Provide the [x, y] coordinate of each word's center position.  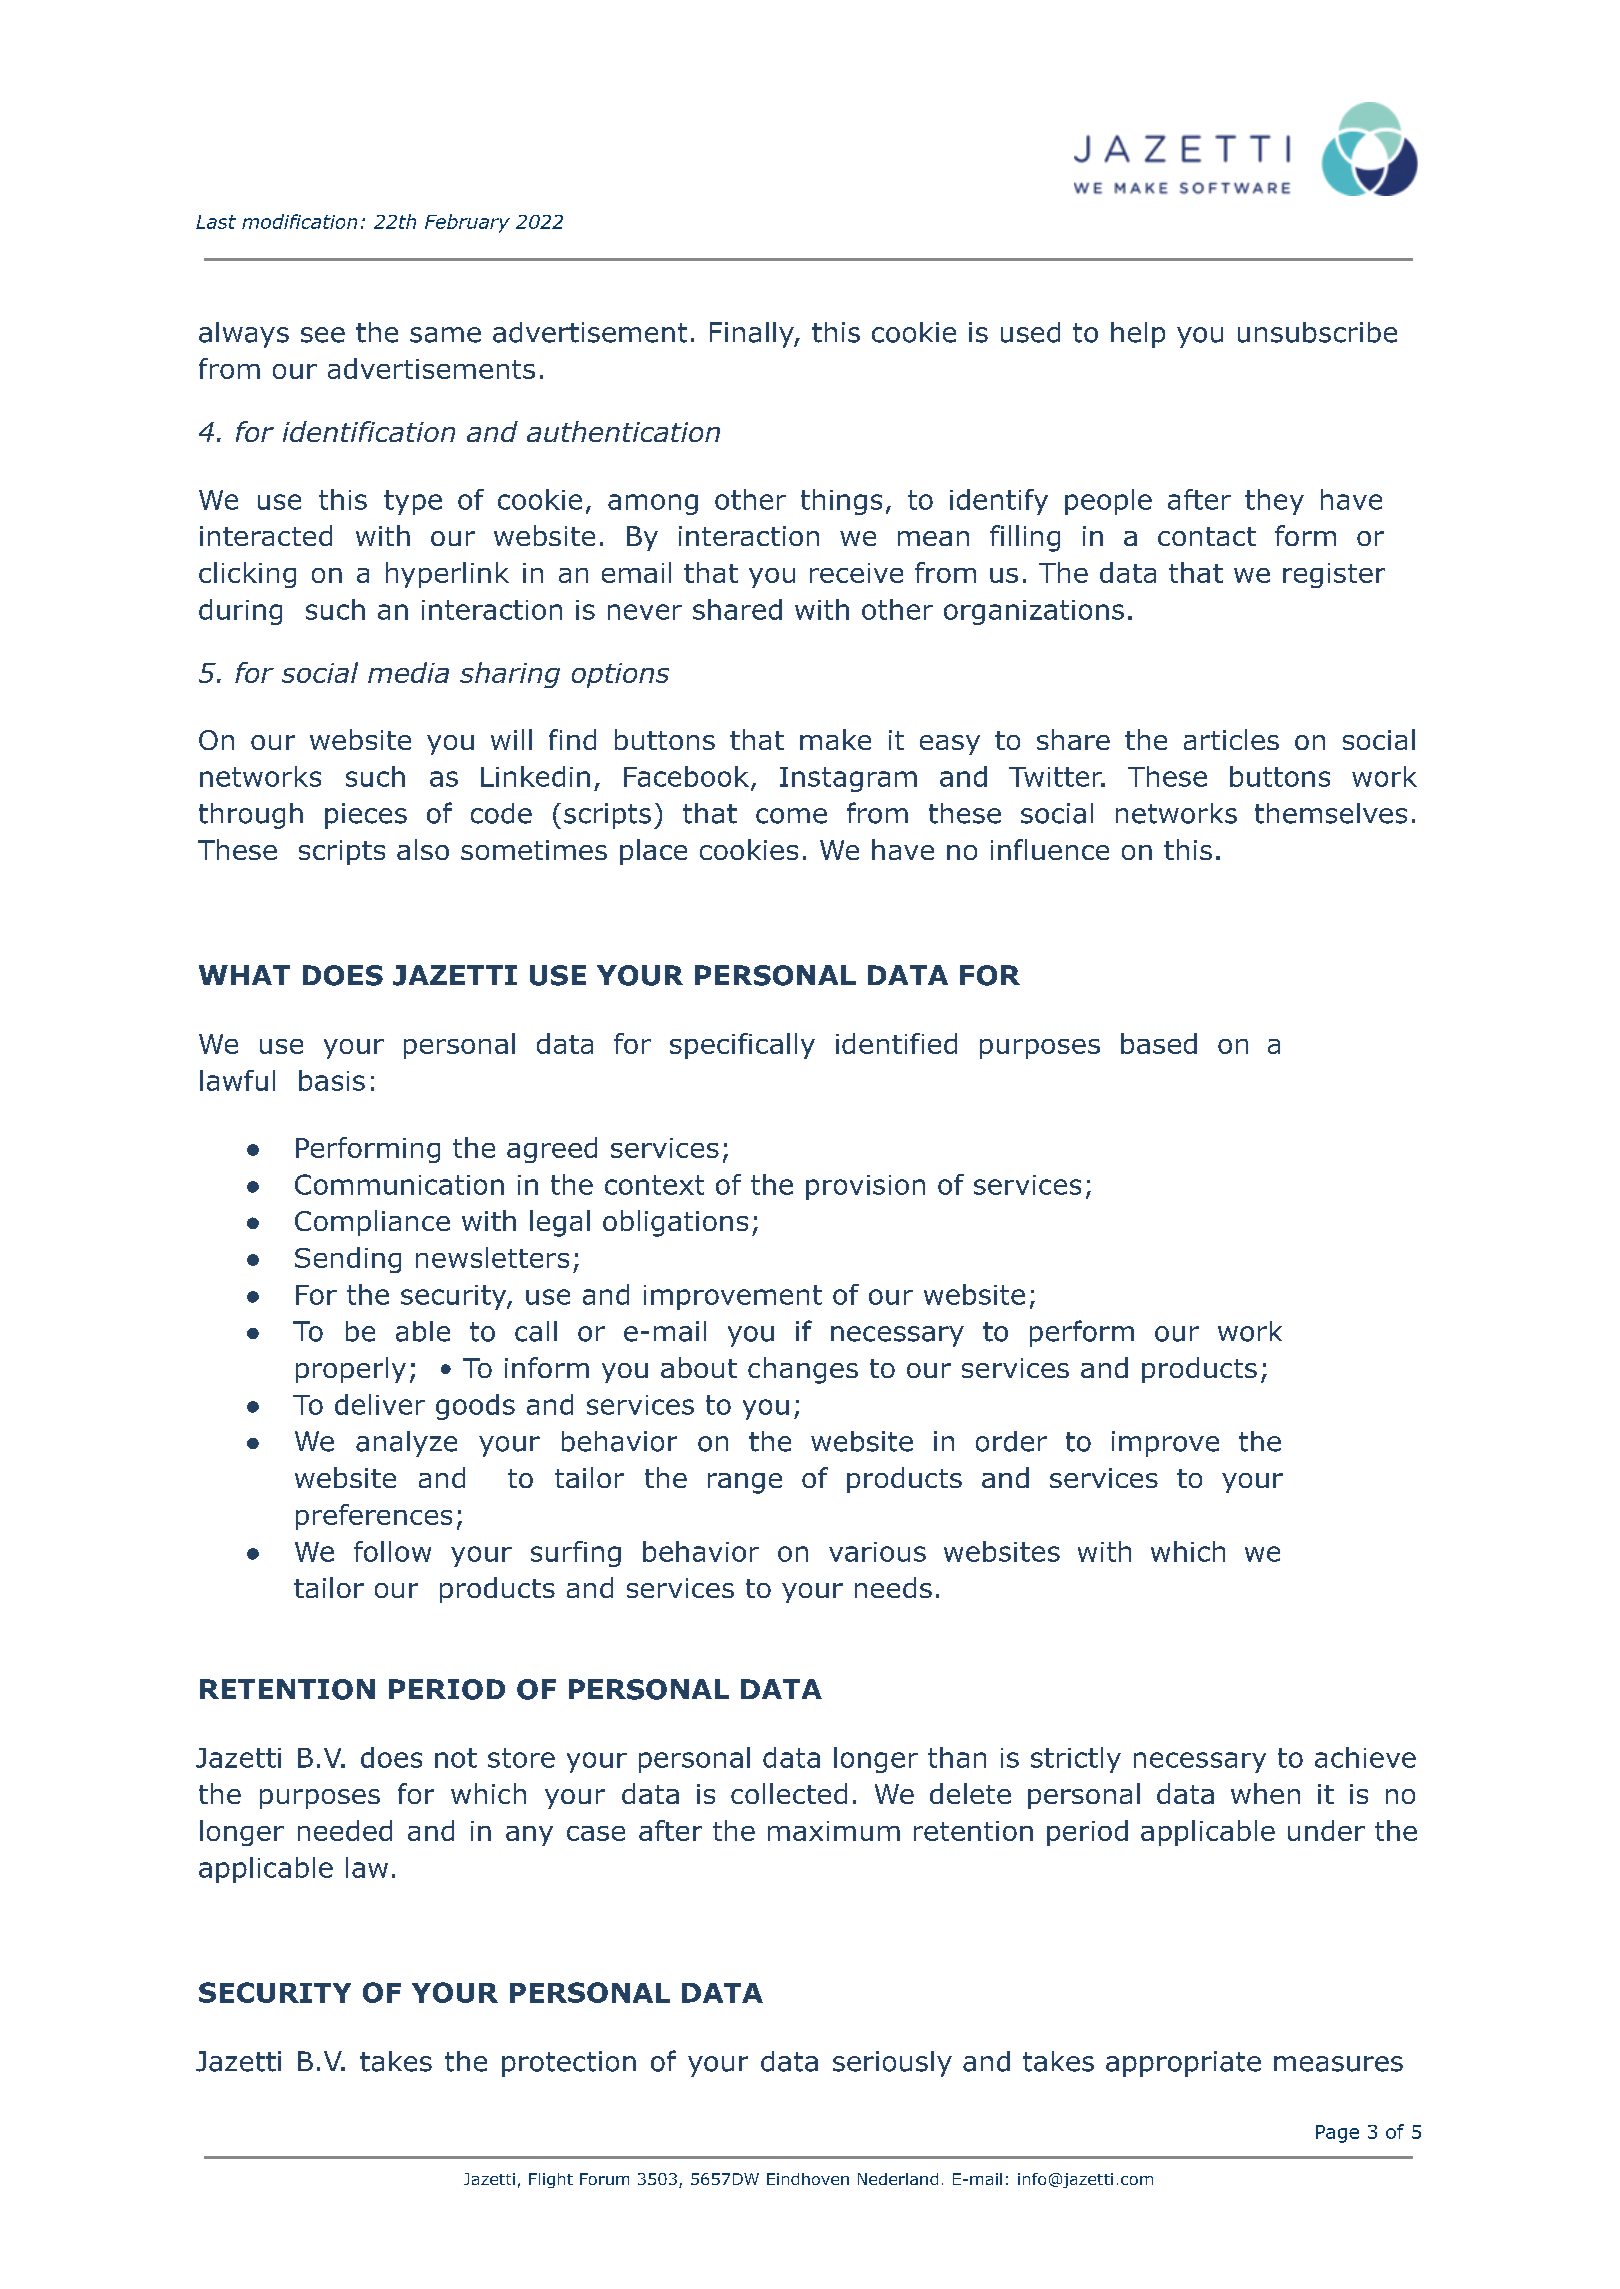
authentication [623, 431]
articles [1231, 739]
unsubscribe [1317, 332]
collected [789, 1793]
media [408, 672]
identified [896, 1043]
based [1159, 1043]
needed [345, 1830]
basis [332, 1080]
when [1265, 1793]
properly [351, 1370]
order [1011, 1441]
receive [856, 573]
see [323, 335]
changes [803, 1370]
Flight [551, 2180]
